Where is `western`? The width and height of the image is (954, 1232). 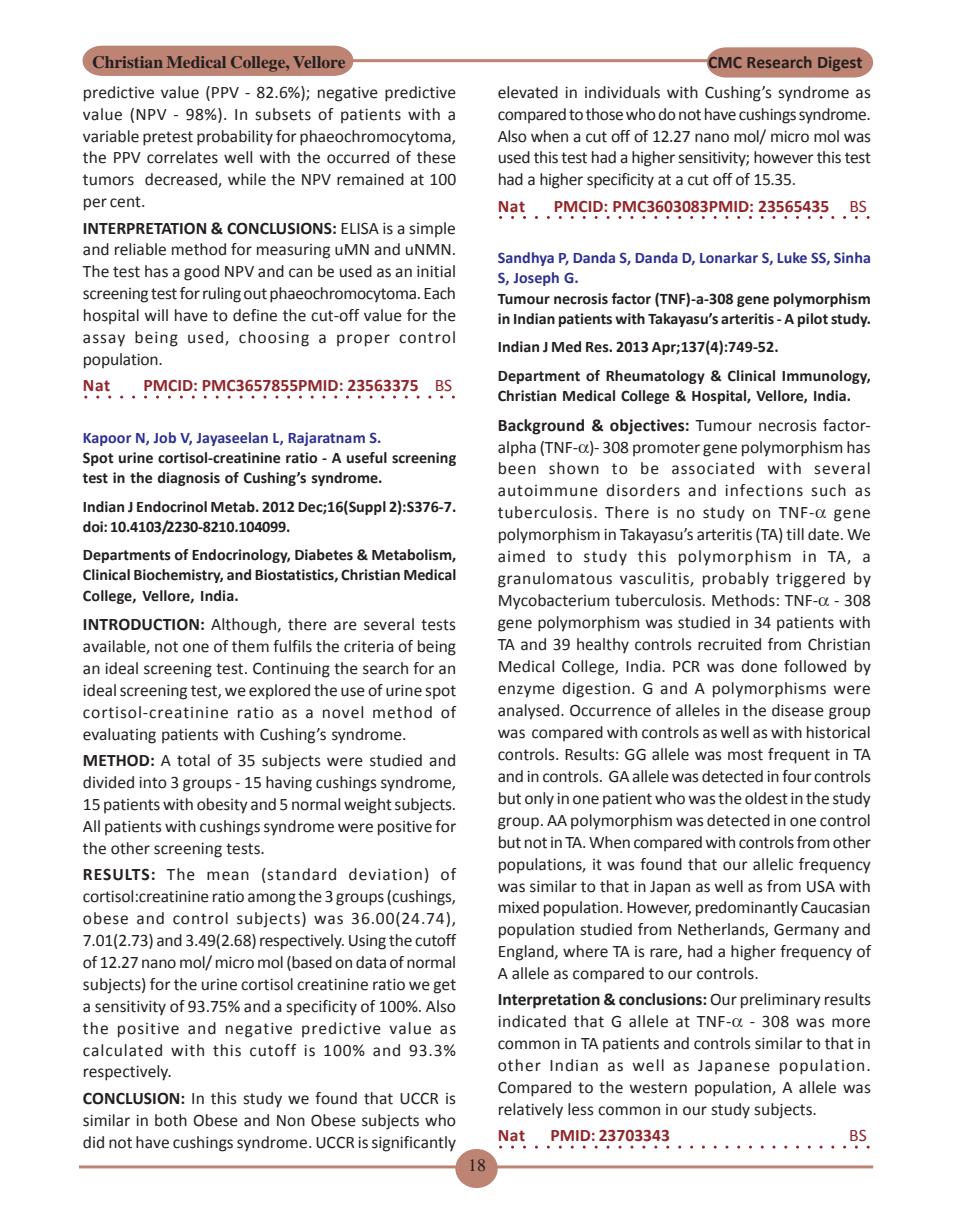
western is located at coordinates (658, 1088).
